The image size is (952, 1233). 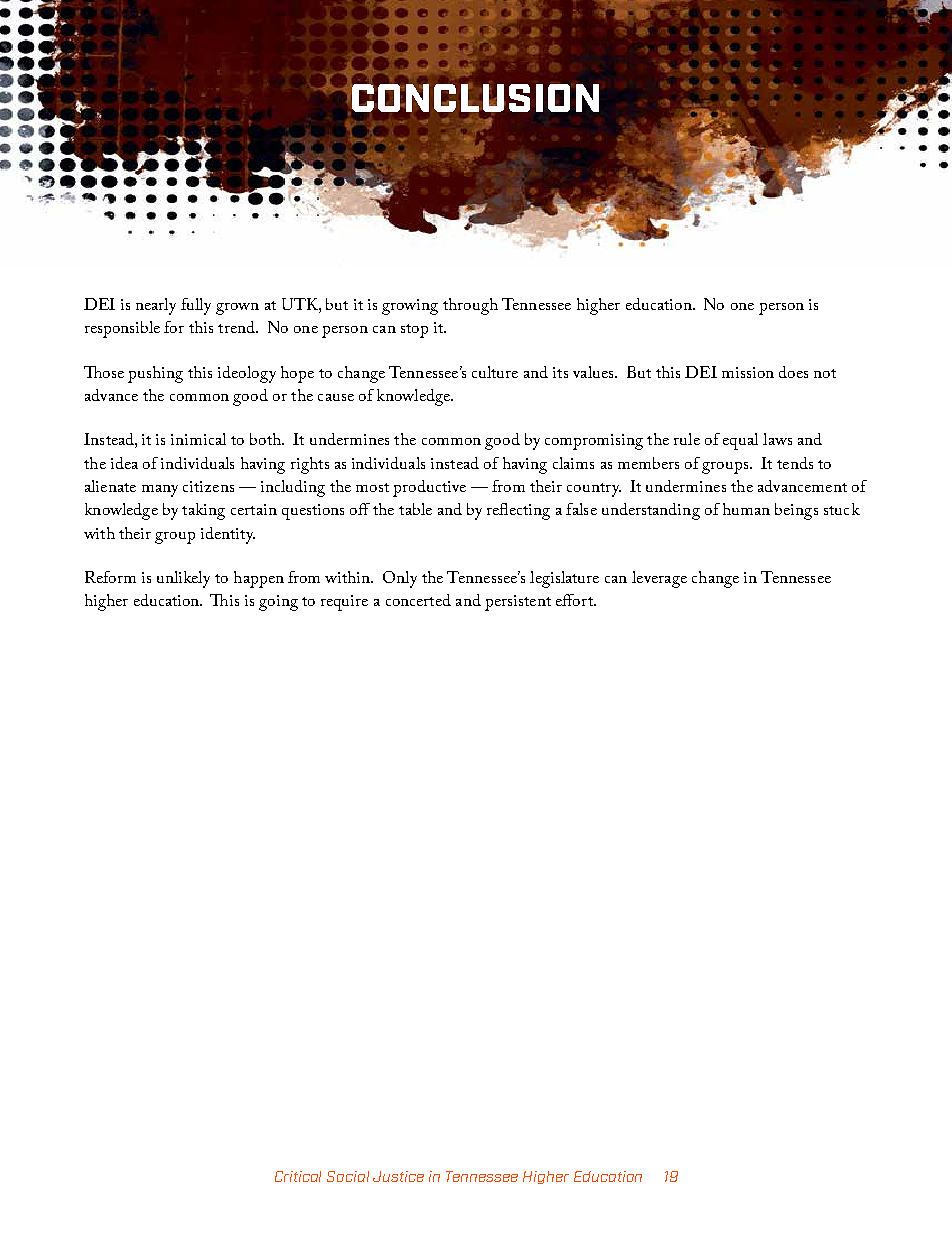 What do you see at coordinates (518, 511) in the document?
I see `reflecting` at bounding box center [518, 511].
